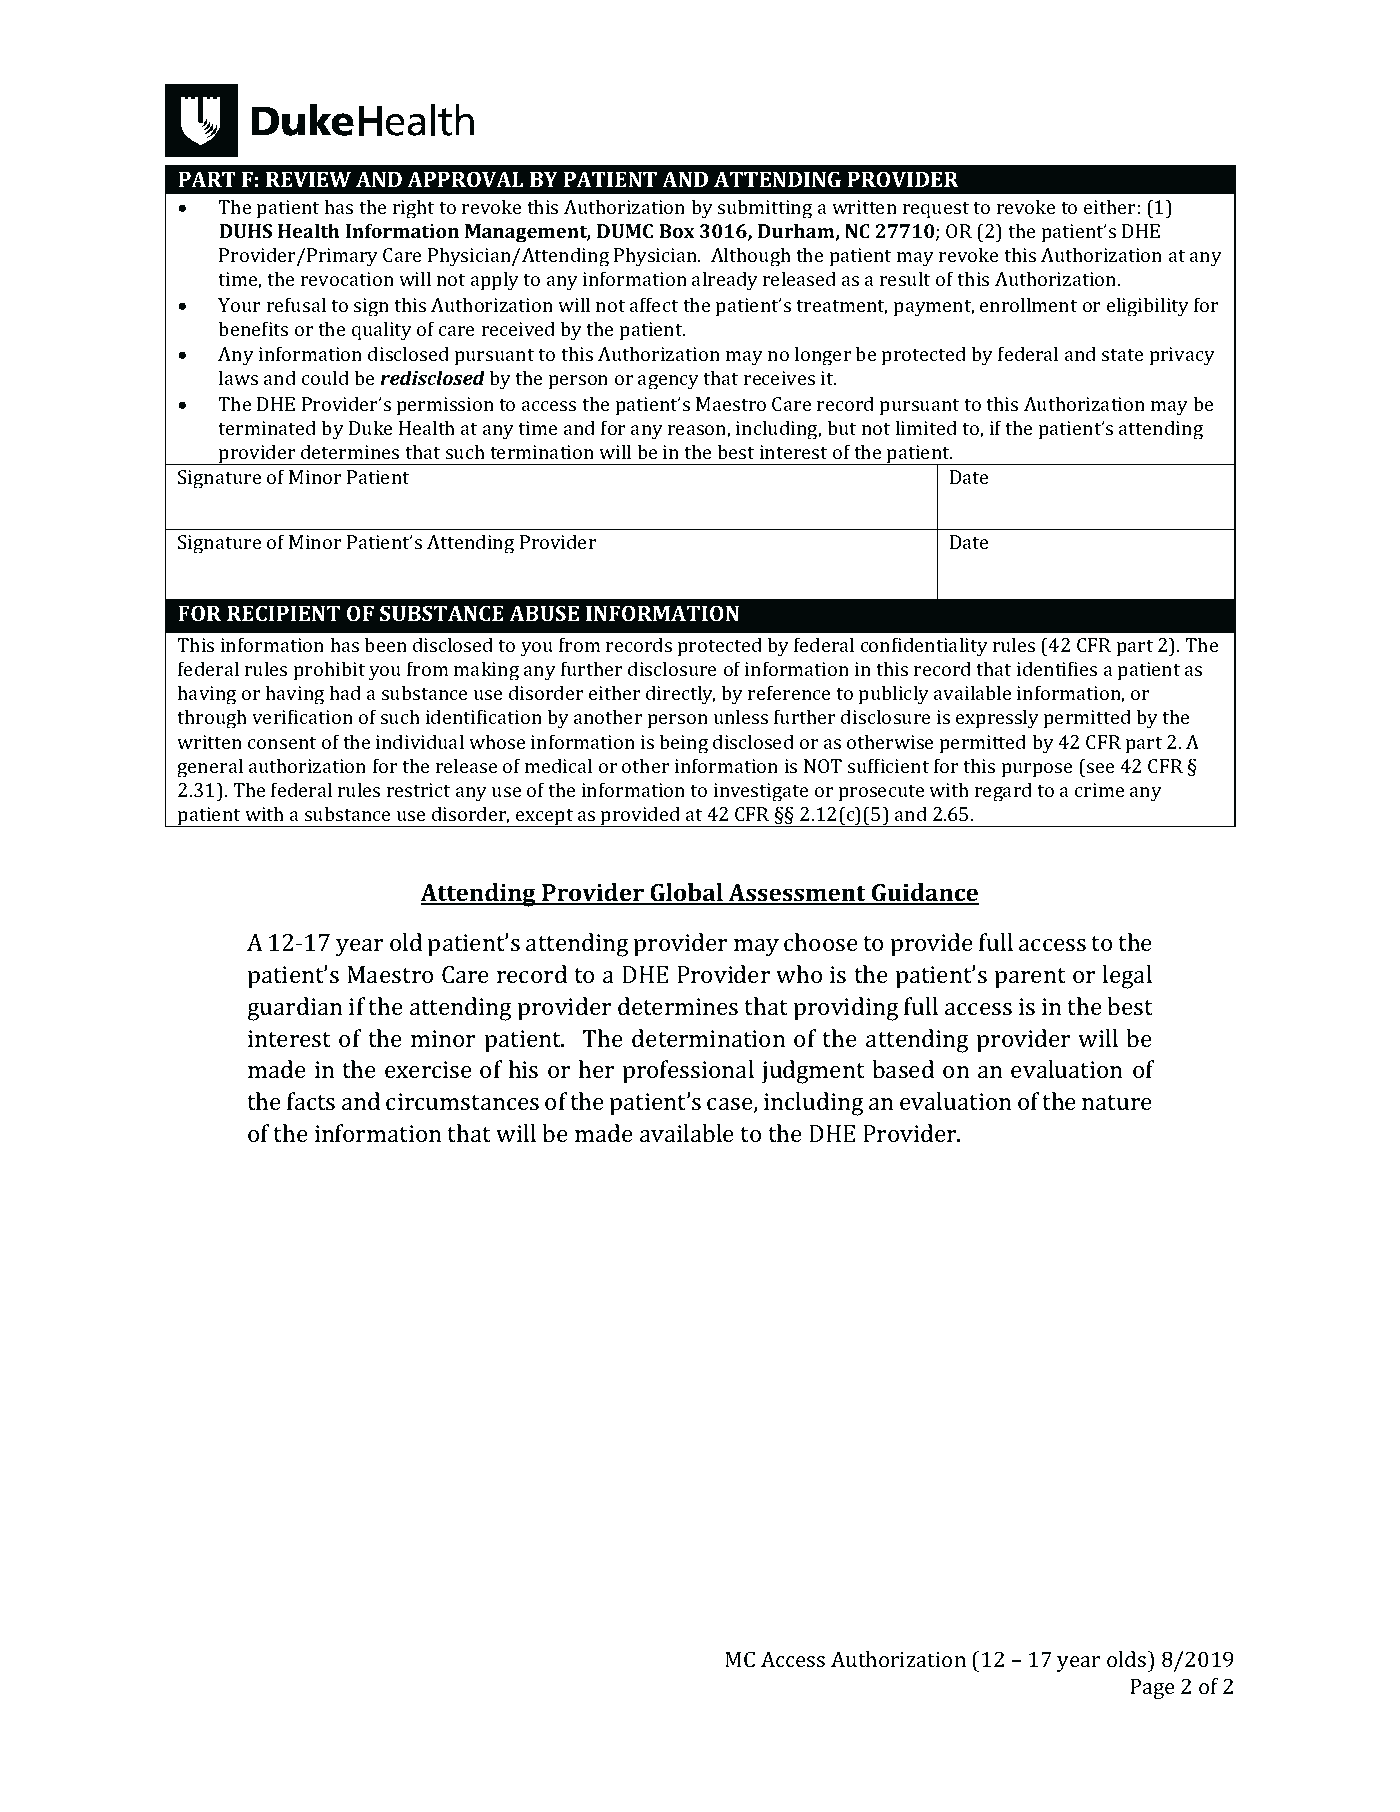  Describe the element at coordinates (686, 893) in the screenshot. I see `Global` at that location.
